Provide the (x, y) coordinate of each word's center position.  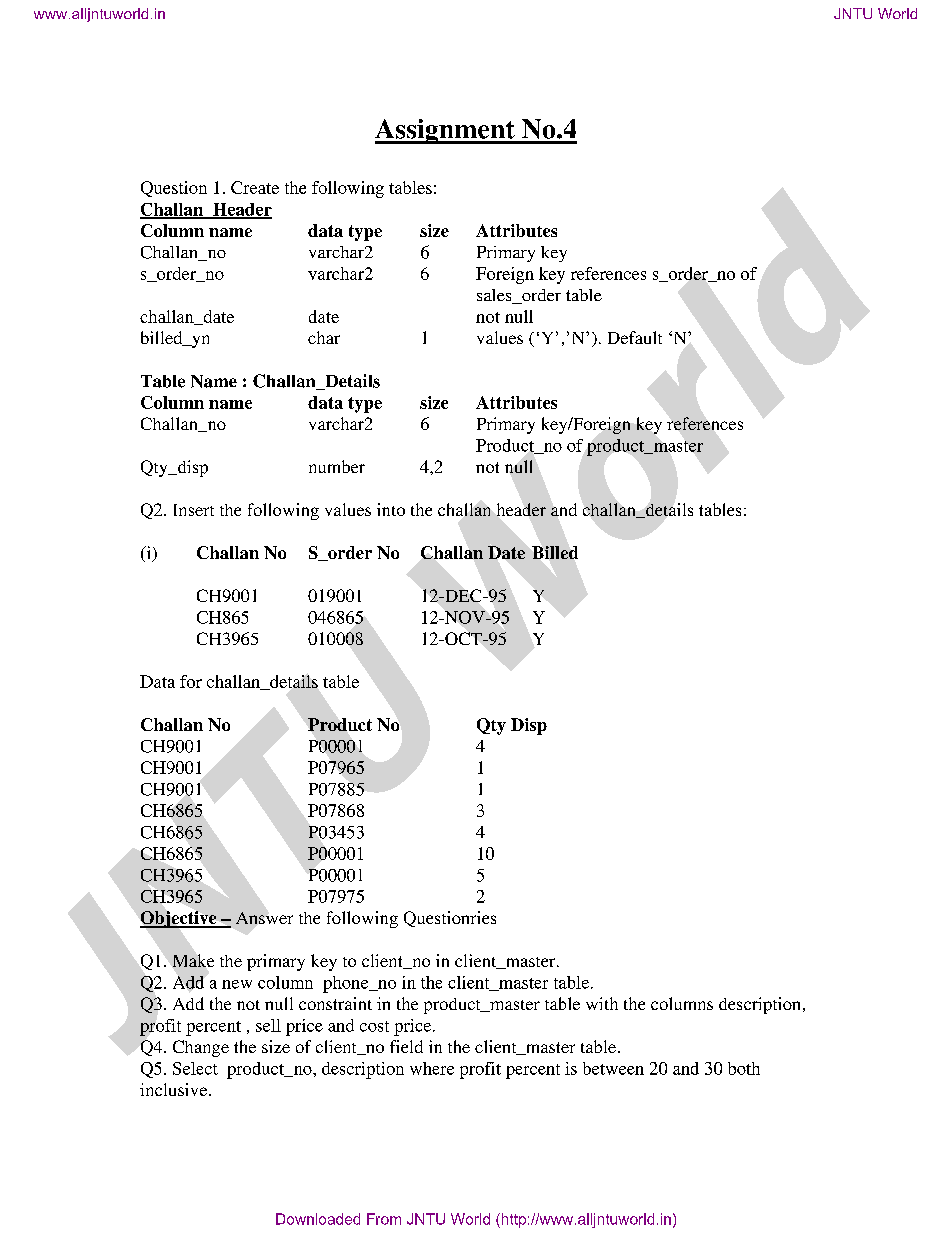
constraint (335, 1003)
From (384, 1219)
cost (374, 1026)
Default (635, 337)
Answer (264, 918)
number (337, 466)
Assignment (446, 131)
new (237, 984)
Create (255, 187)
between (613, 1068)
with (602, 1003)
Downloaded (318, 1219)
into (391, 509)
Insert (194, 510)
